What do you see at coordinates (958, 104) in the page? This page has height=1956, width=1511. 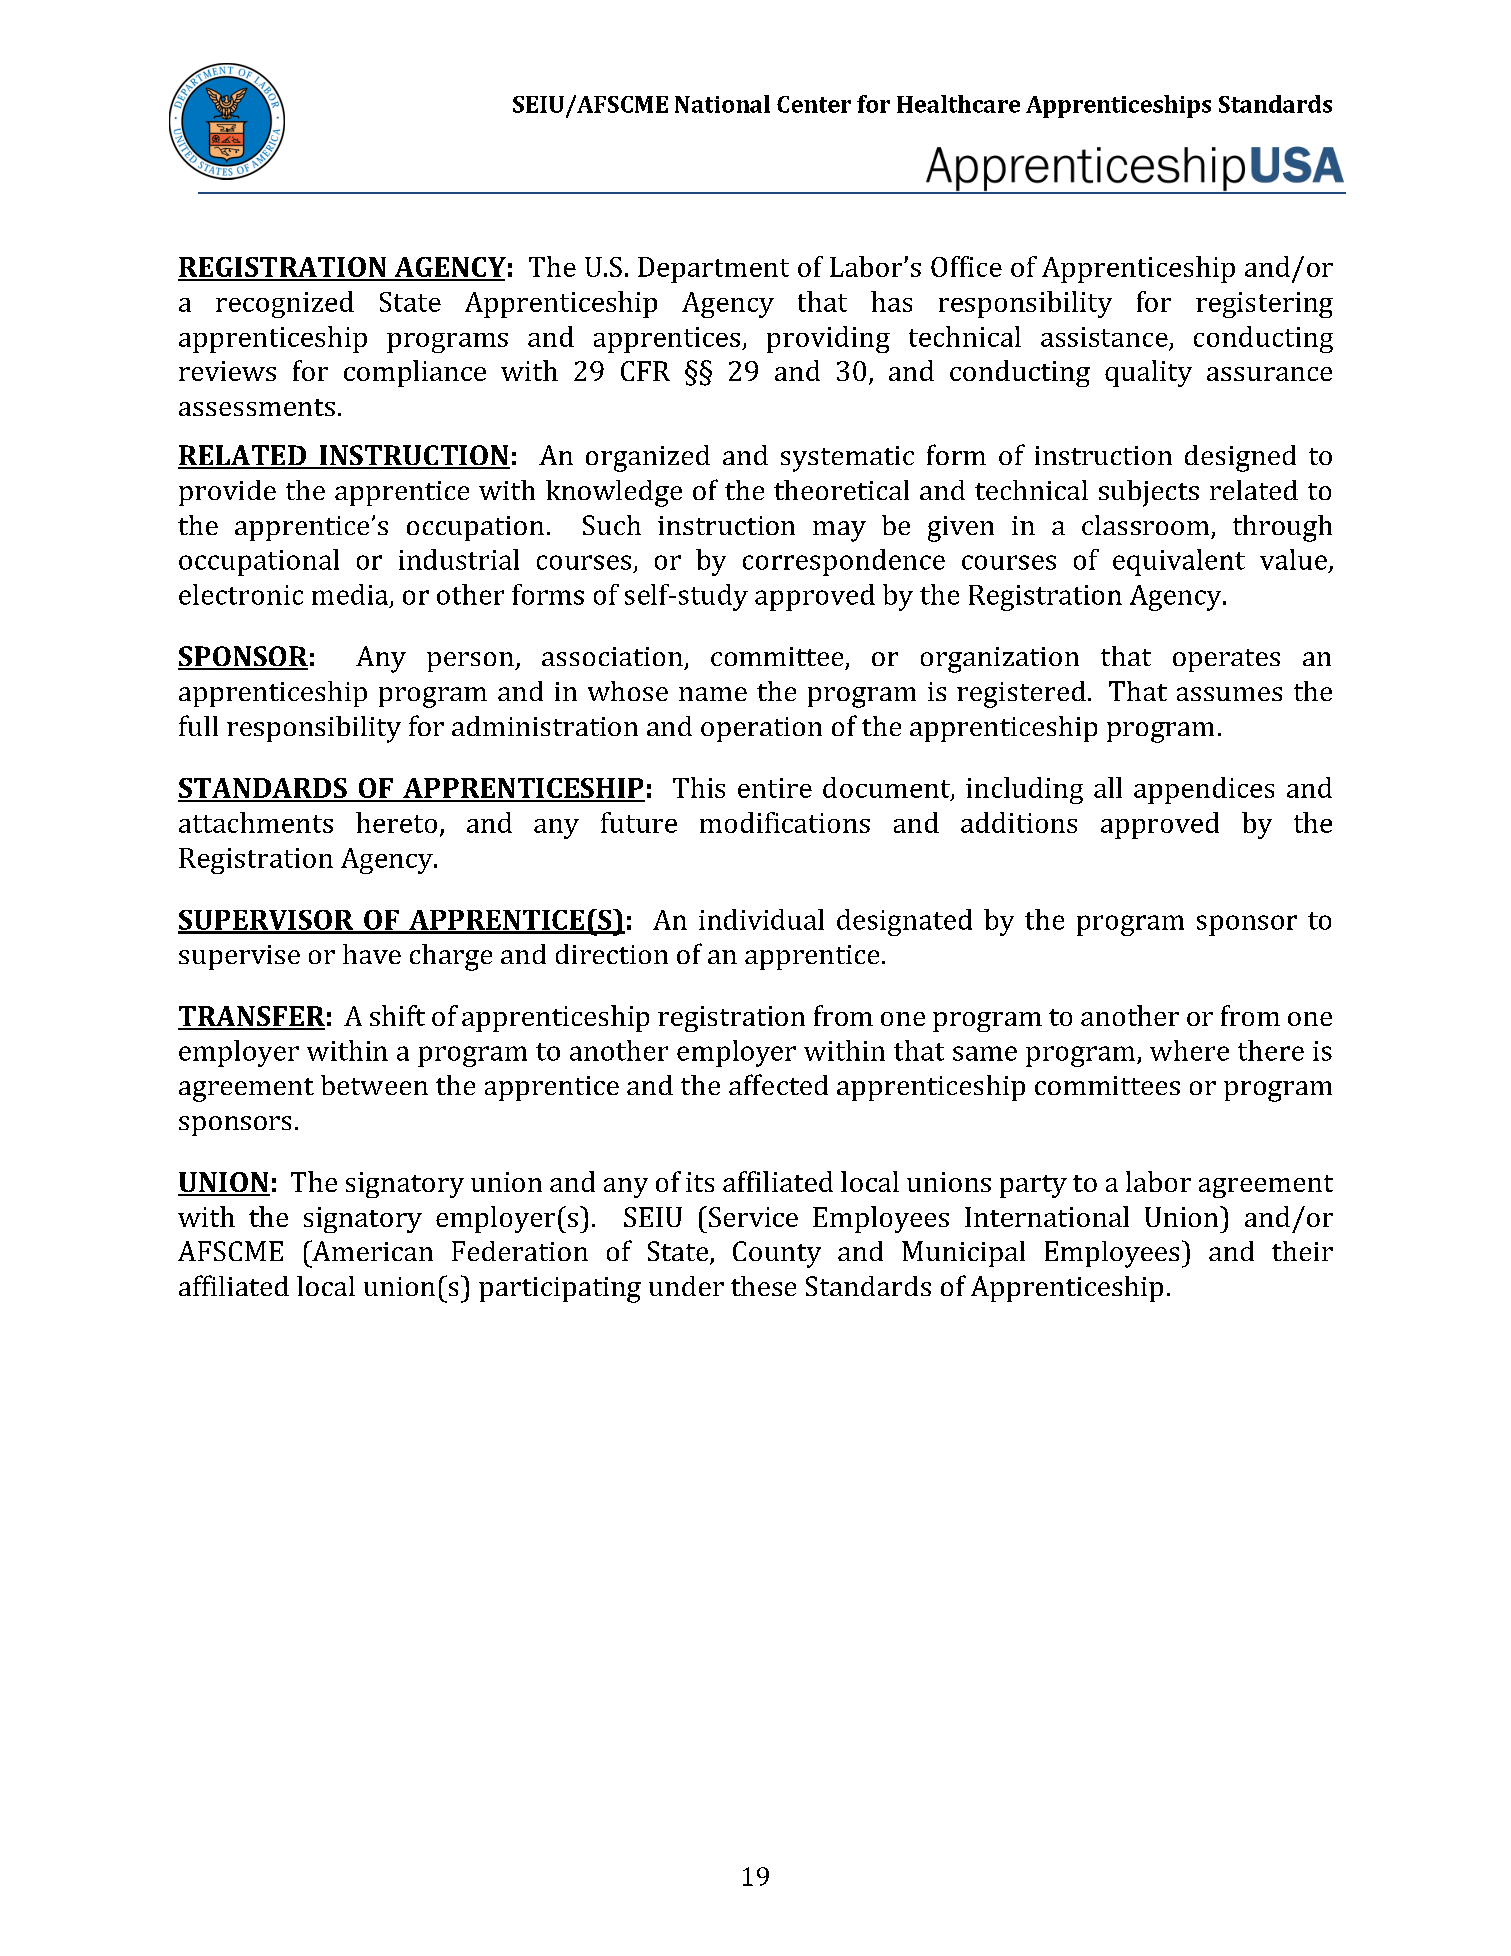 I see `Healthcare` at bounding box center [958, 104].
